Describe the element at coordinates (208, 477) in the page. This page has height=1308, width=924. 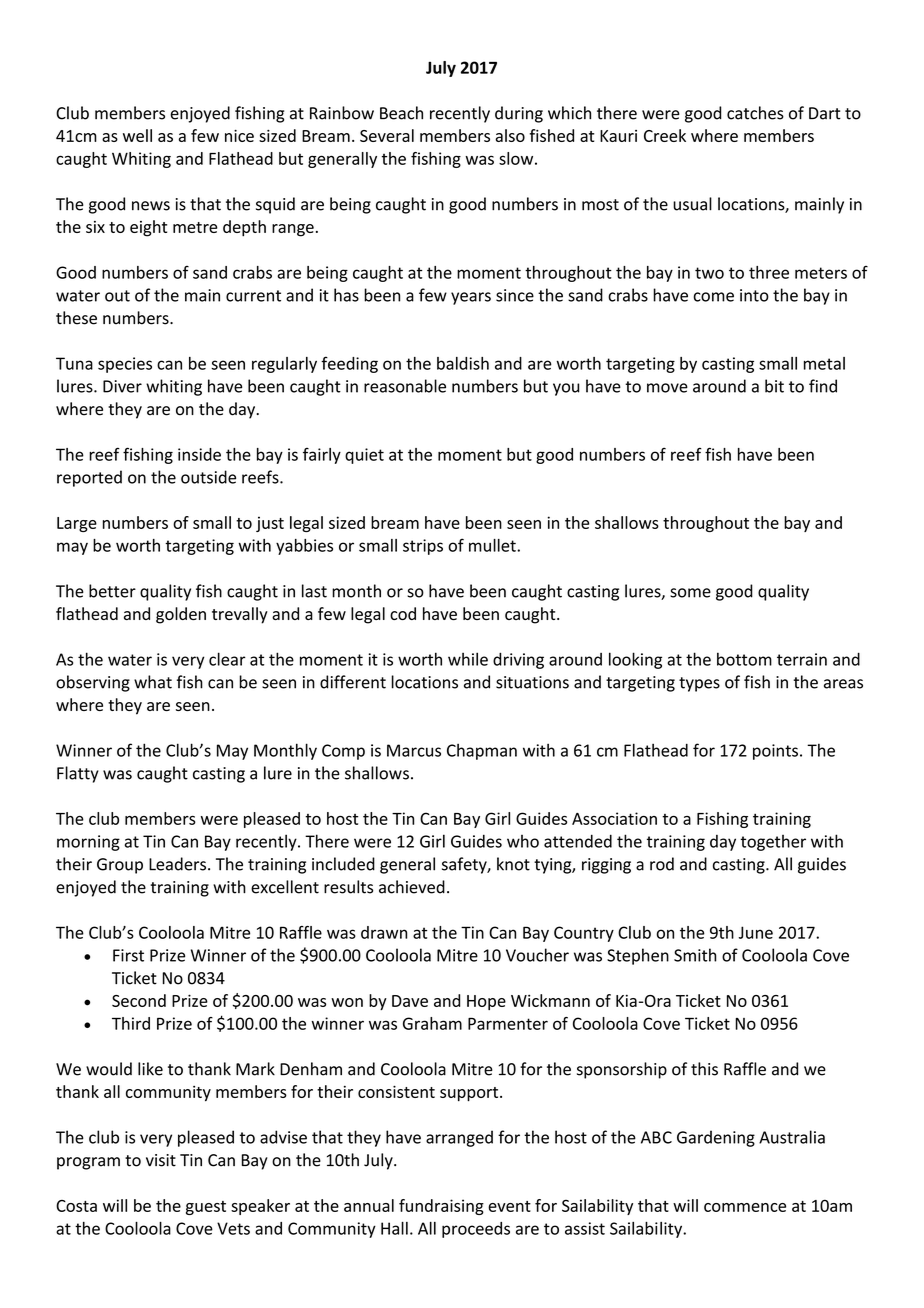
I see `outside` at that location.
